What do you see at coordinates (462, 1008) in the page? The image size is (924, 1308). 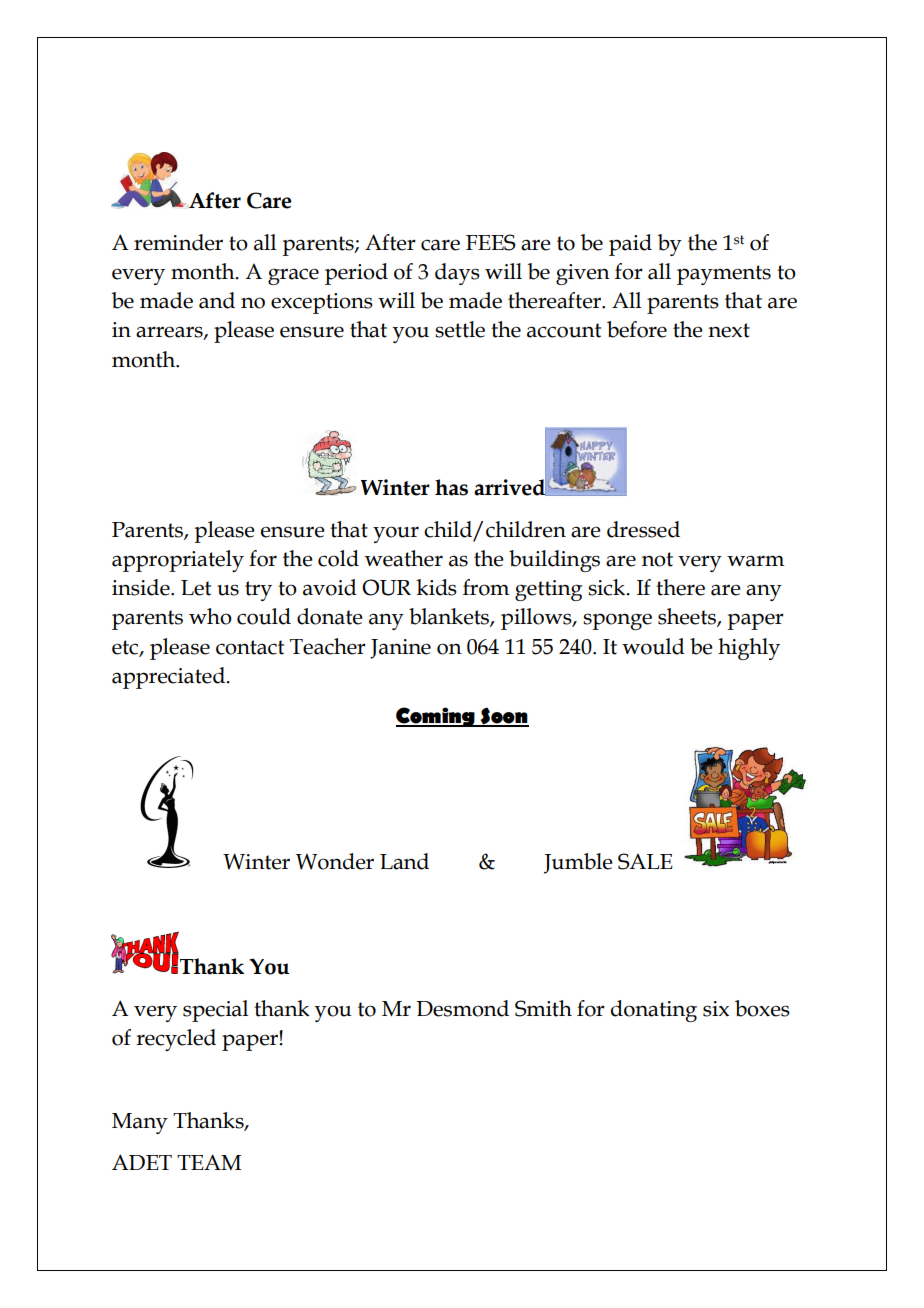 I see `Desmond` at bounding box center [462, 1008].
